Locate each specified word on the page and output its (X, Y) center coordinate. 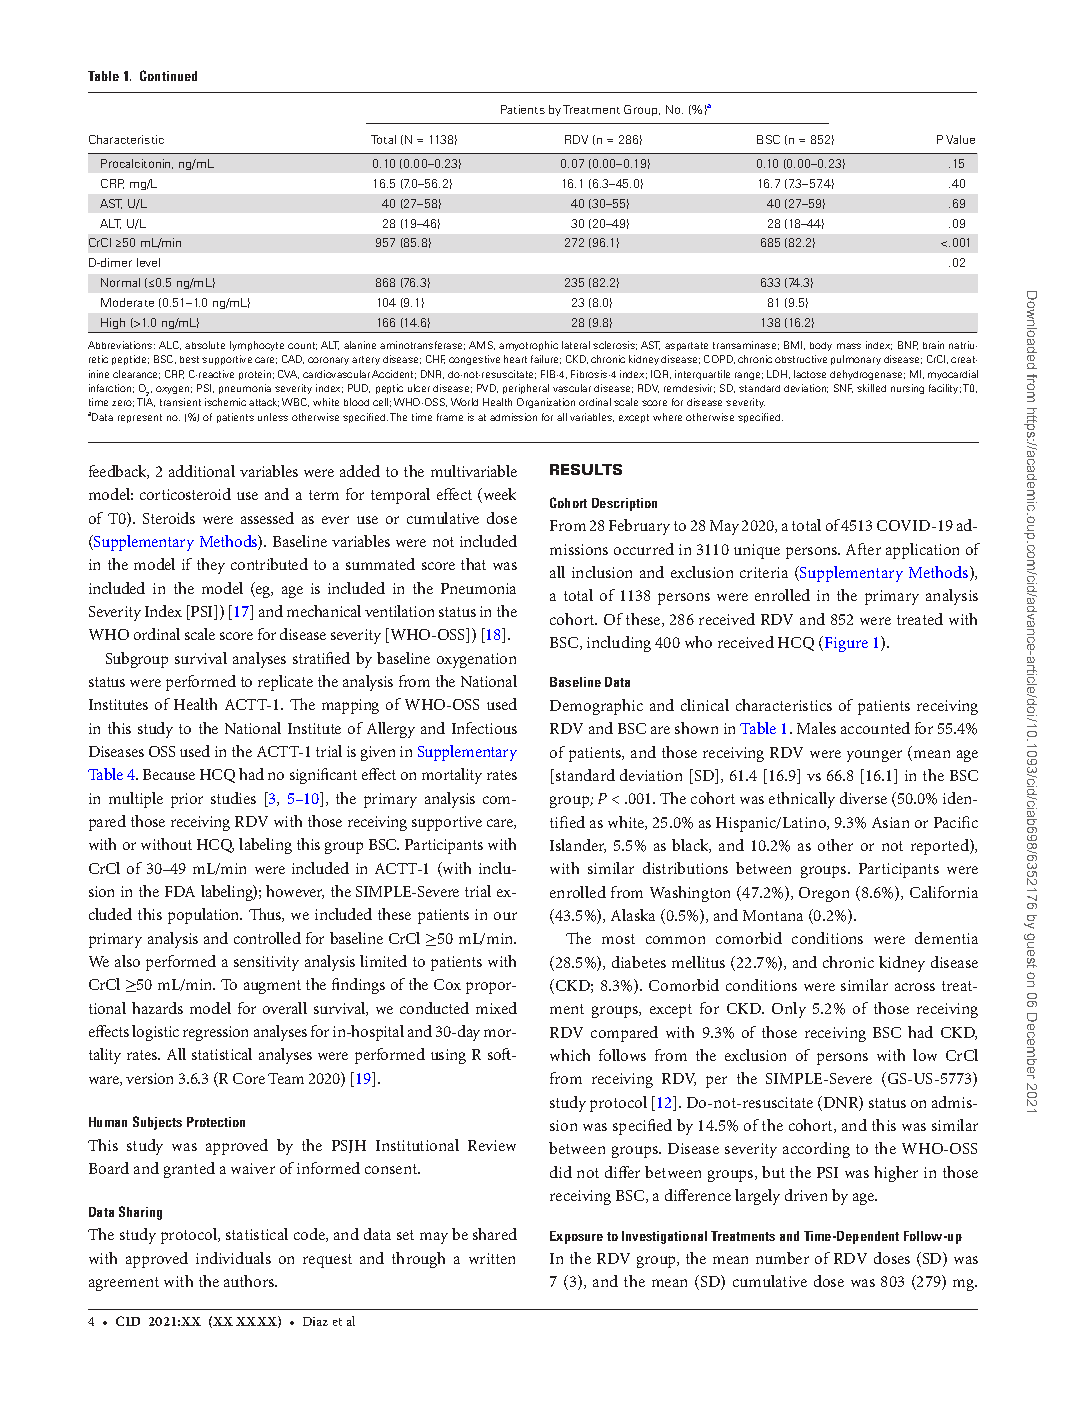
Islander (578, 846)
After (863, 549)
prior (187, 800)
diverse (863, 798)
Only (789, 1010)
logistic (155, 1033)
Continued (168, 75)
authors (250, 1281)
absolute (205, 345)
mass (849, 346)
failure (546, 359)
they (211, 566)
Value (960, 139)
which (570, 1055)
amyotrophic (528, 346)
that (473, 564)
